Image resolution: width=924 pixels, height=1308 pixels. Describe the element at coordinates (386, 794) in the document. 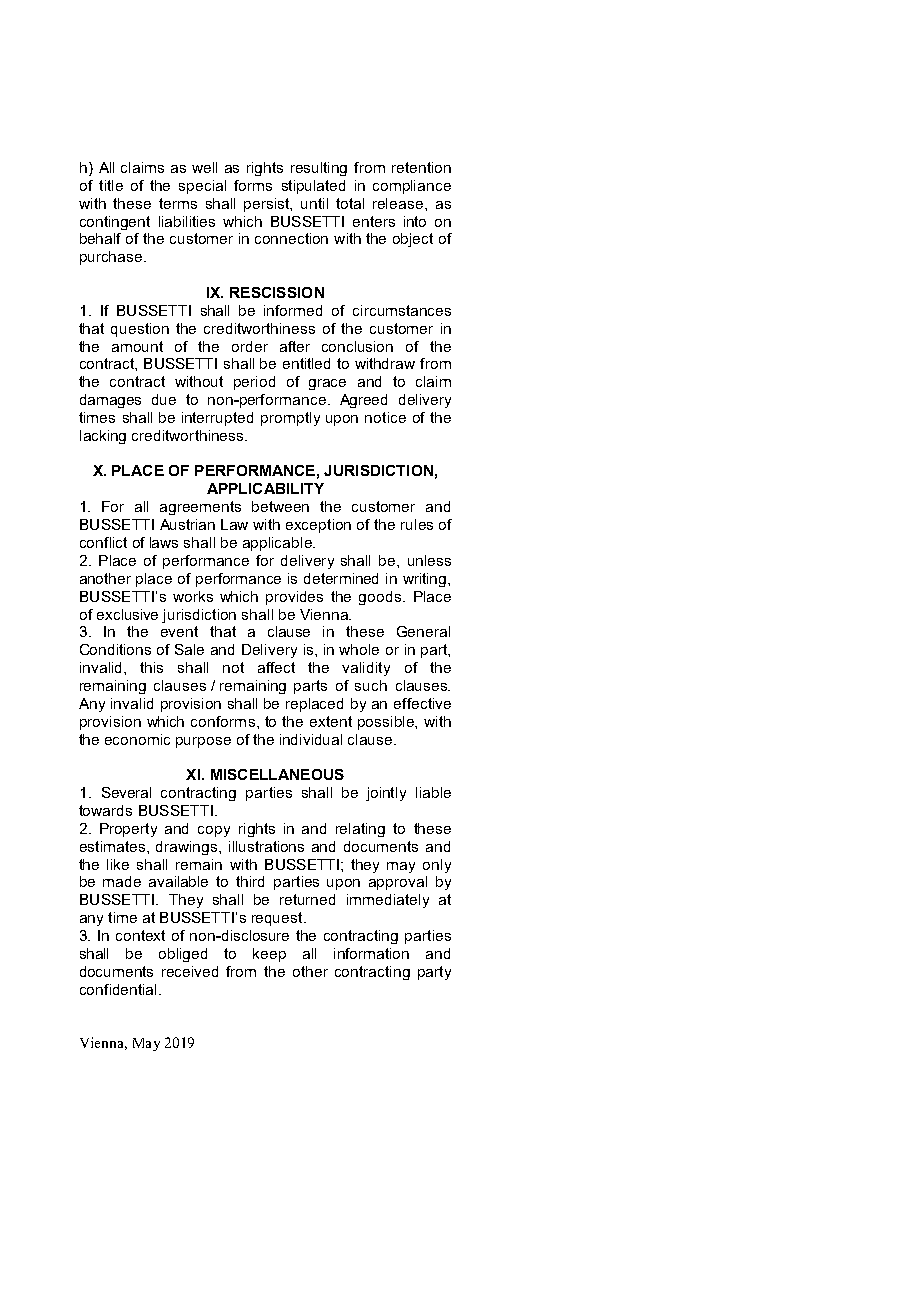

I see `jointly` at that location.
